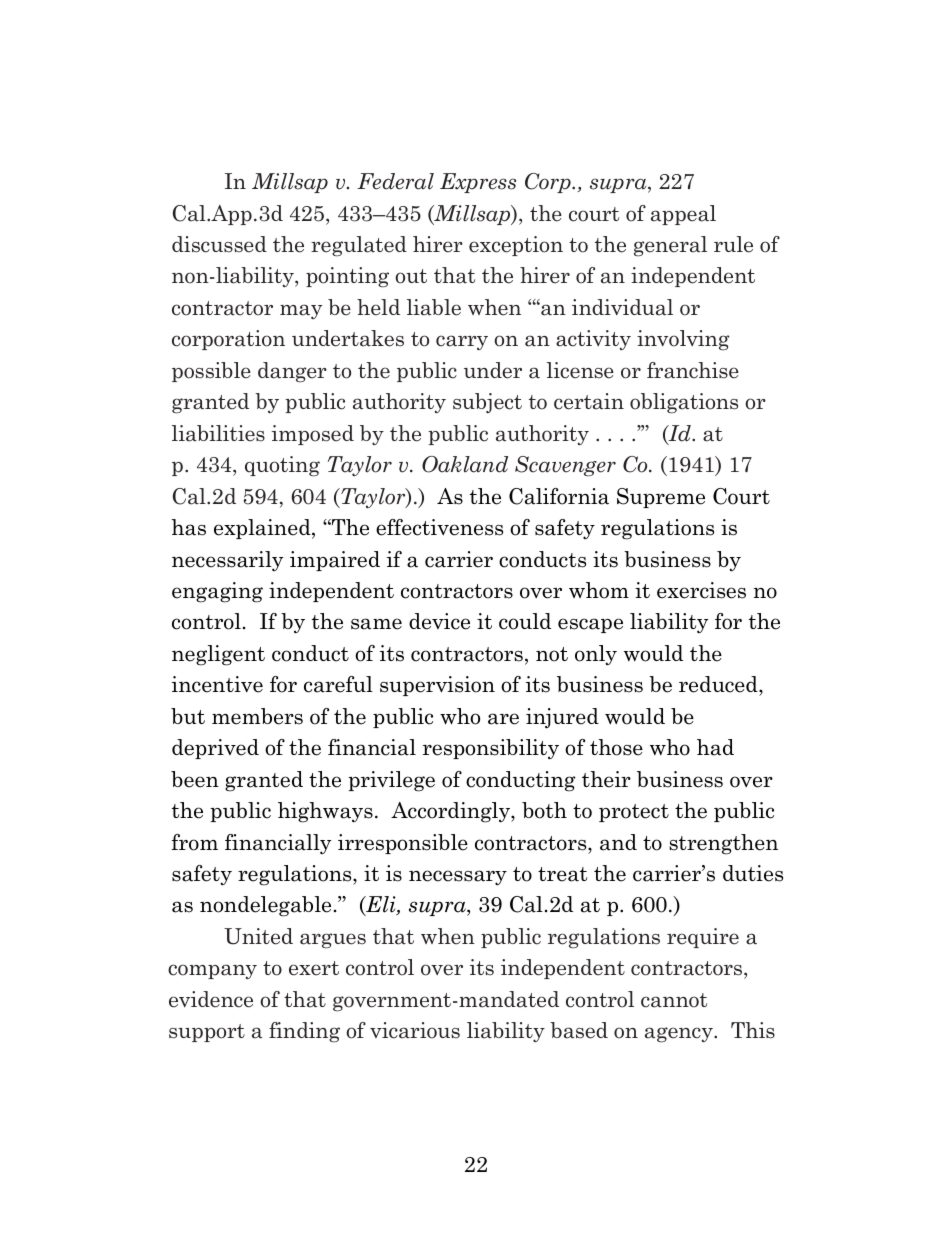  Describe the element at coordinates (491, 749) in the page. I see `responsibility` at that location.
